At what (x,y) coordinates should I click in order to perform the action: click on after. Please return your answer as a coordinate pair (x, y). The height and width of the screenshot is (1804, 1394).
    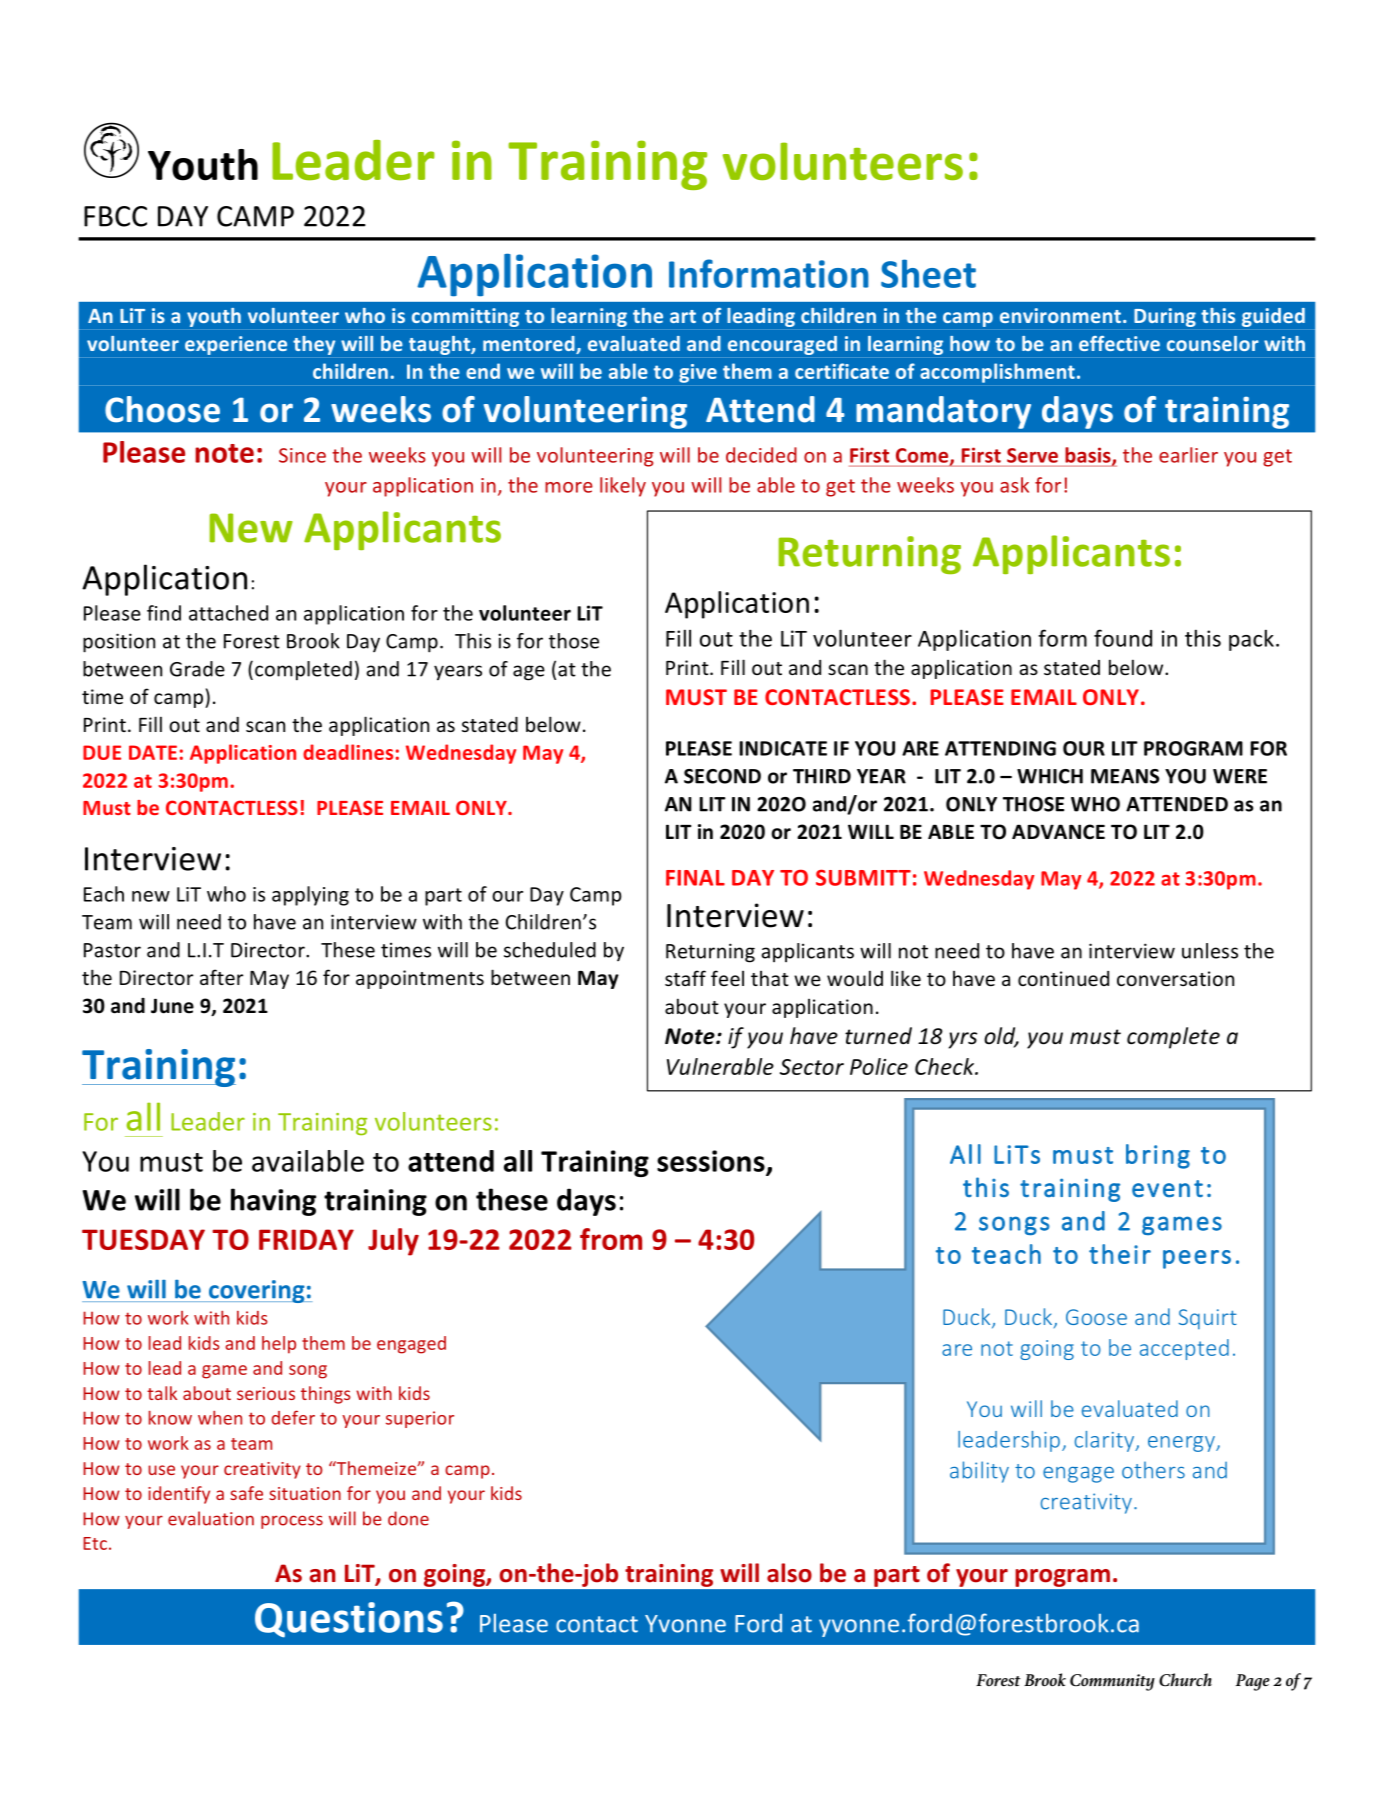
    Looking at the image, I should click on (221, 977).
